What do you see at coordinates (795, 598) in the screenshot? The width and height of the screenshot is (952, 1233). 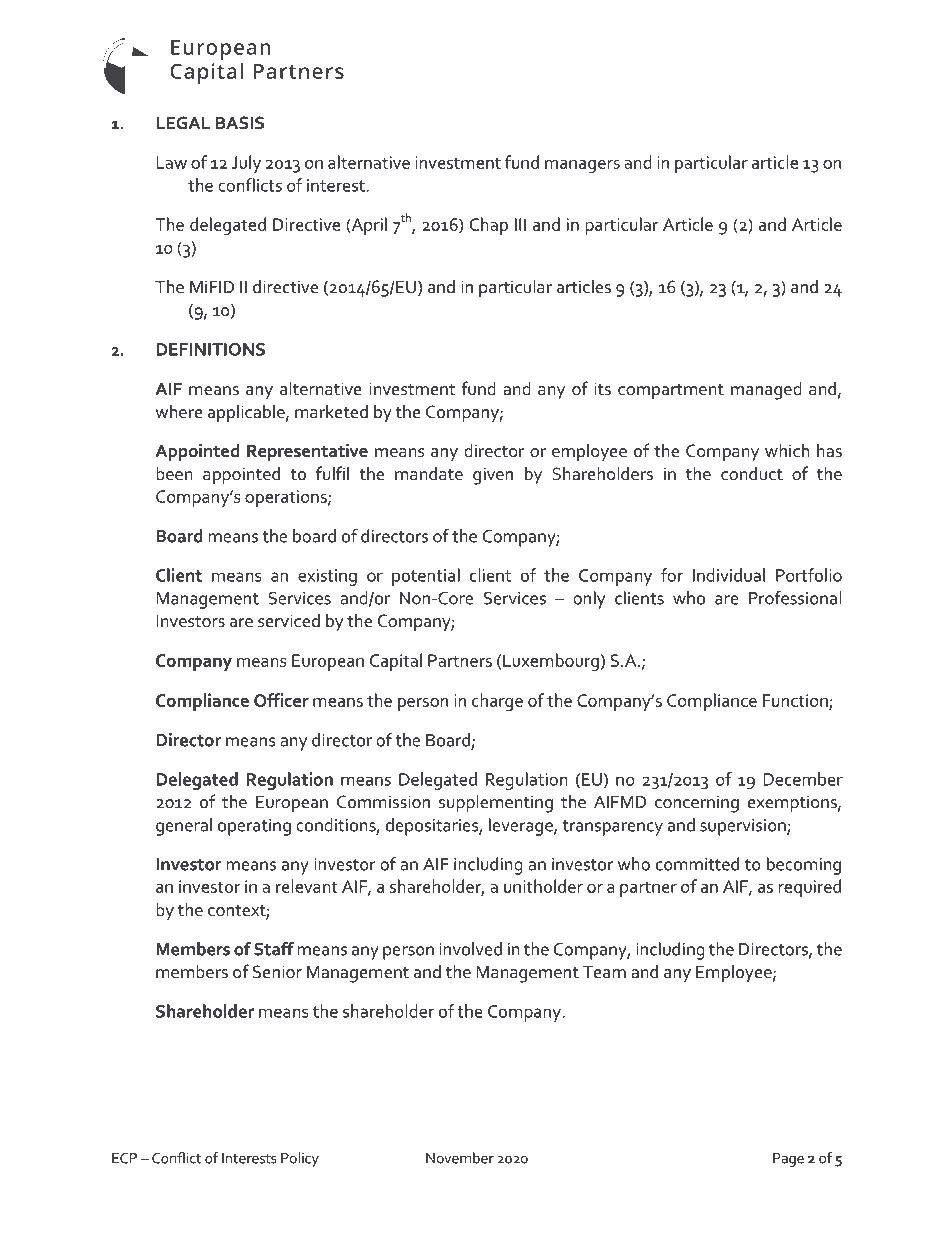 I see `Professional` at bounding box center [795, 598].
